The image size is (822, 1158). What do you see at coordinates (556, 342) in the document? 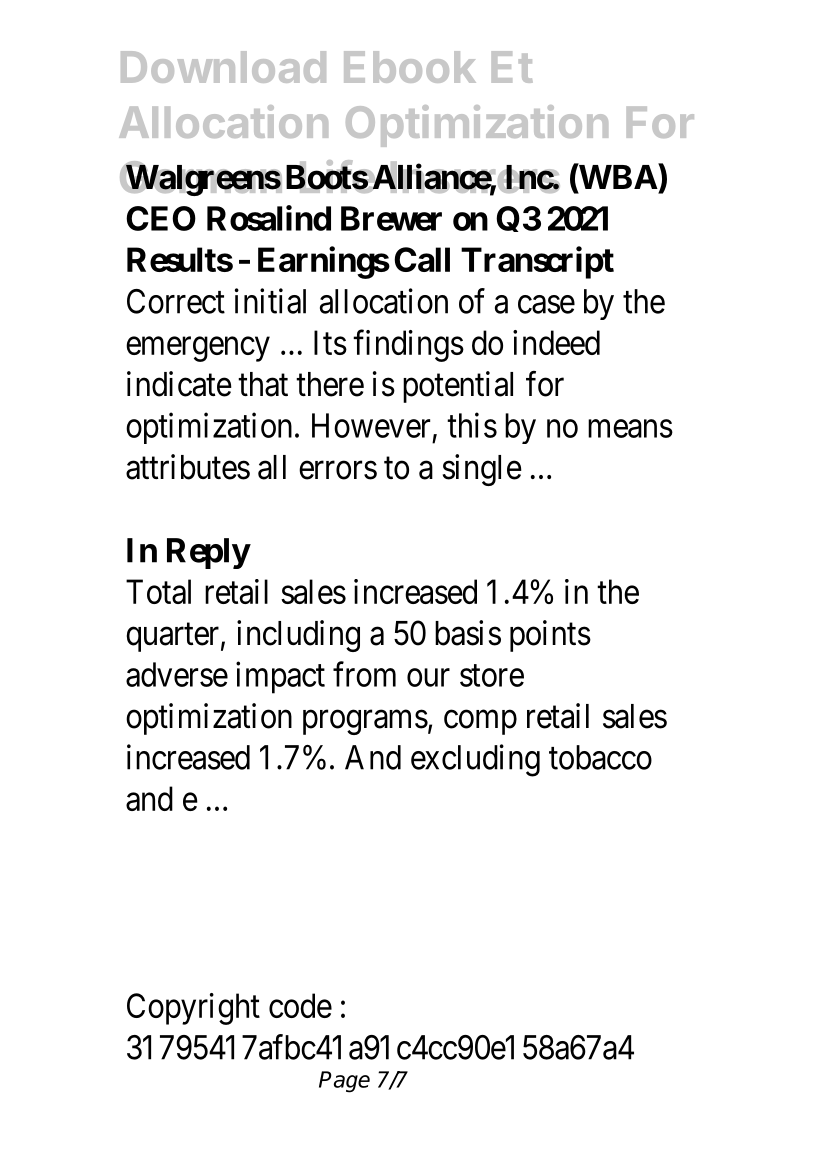
I see `indeed` at bounding box center [556, 342].
